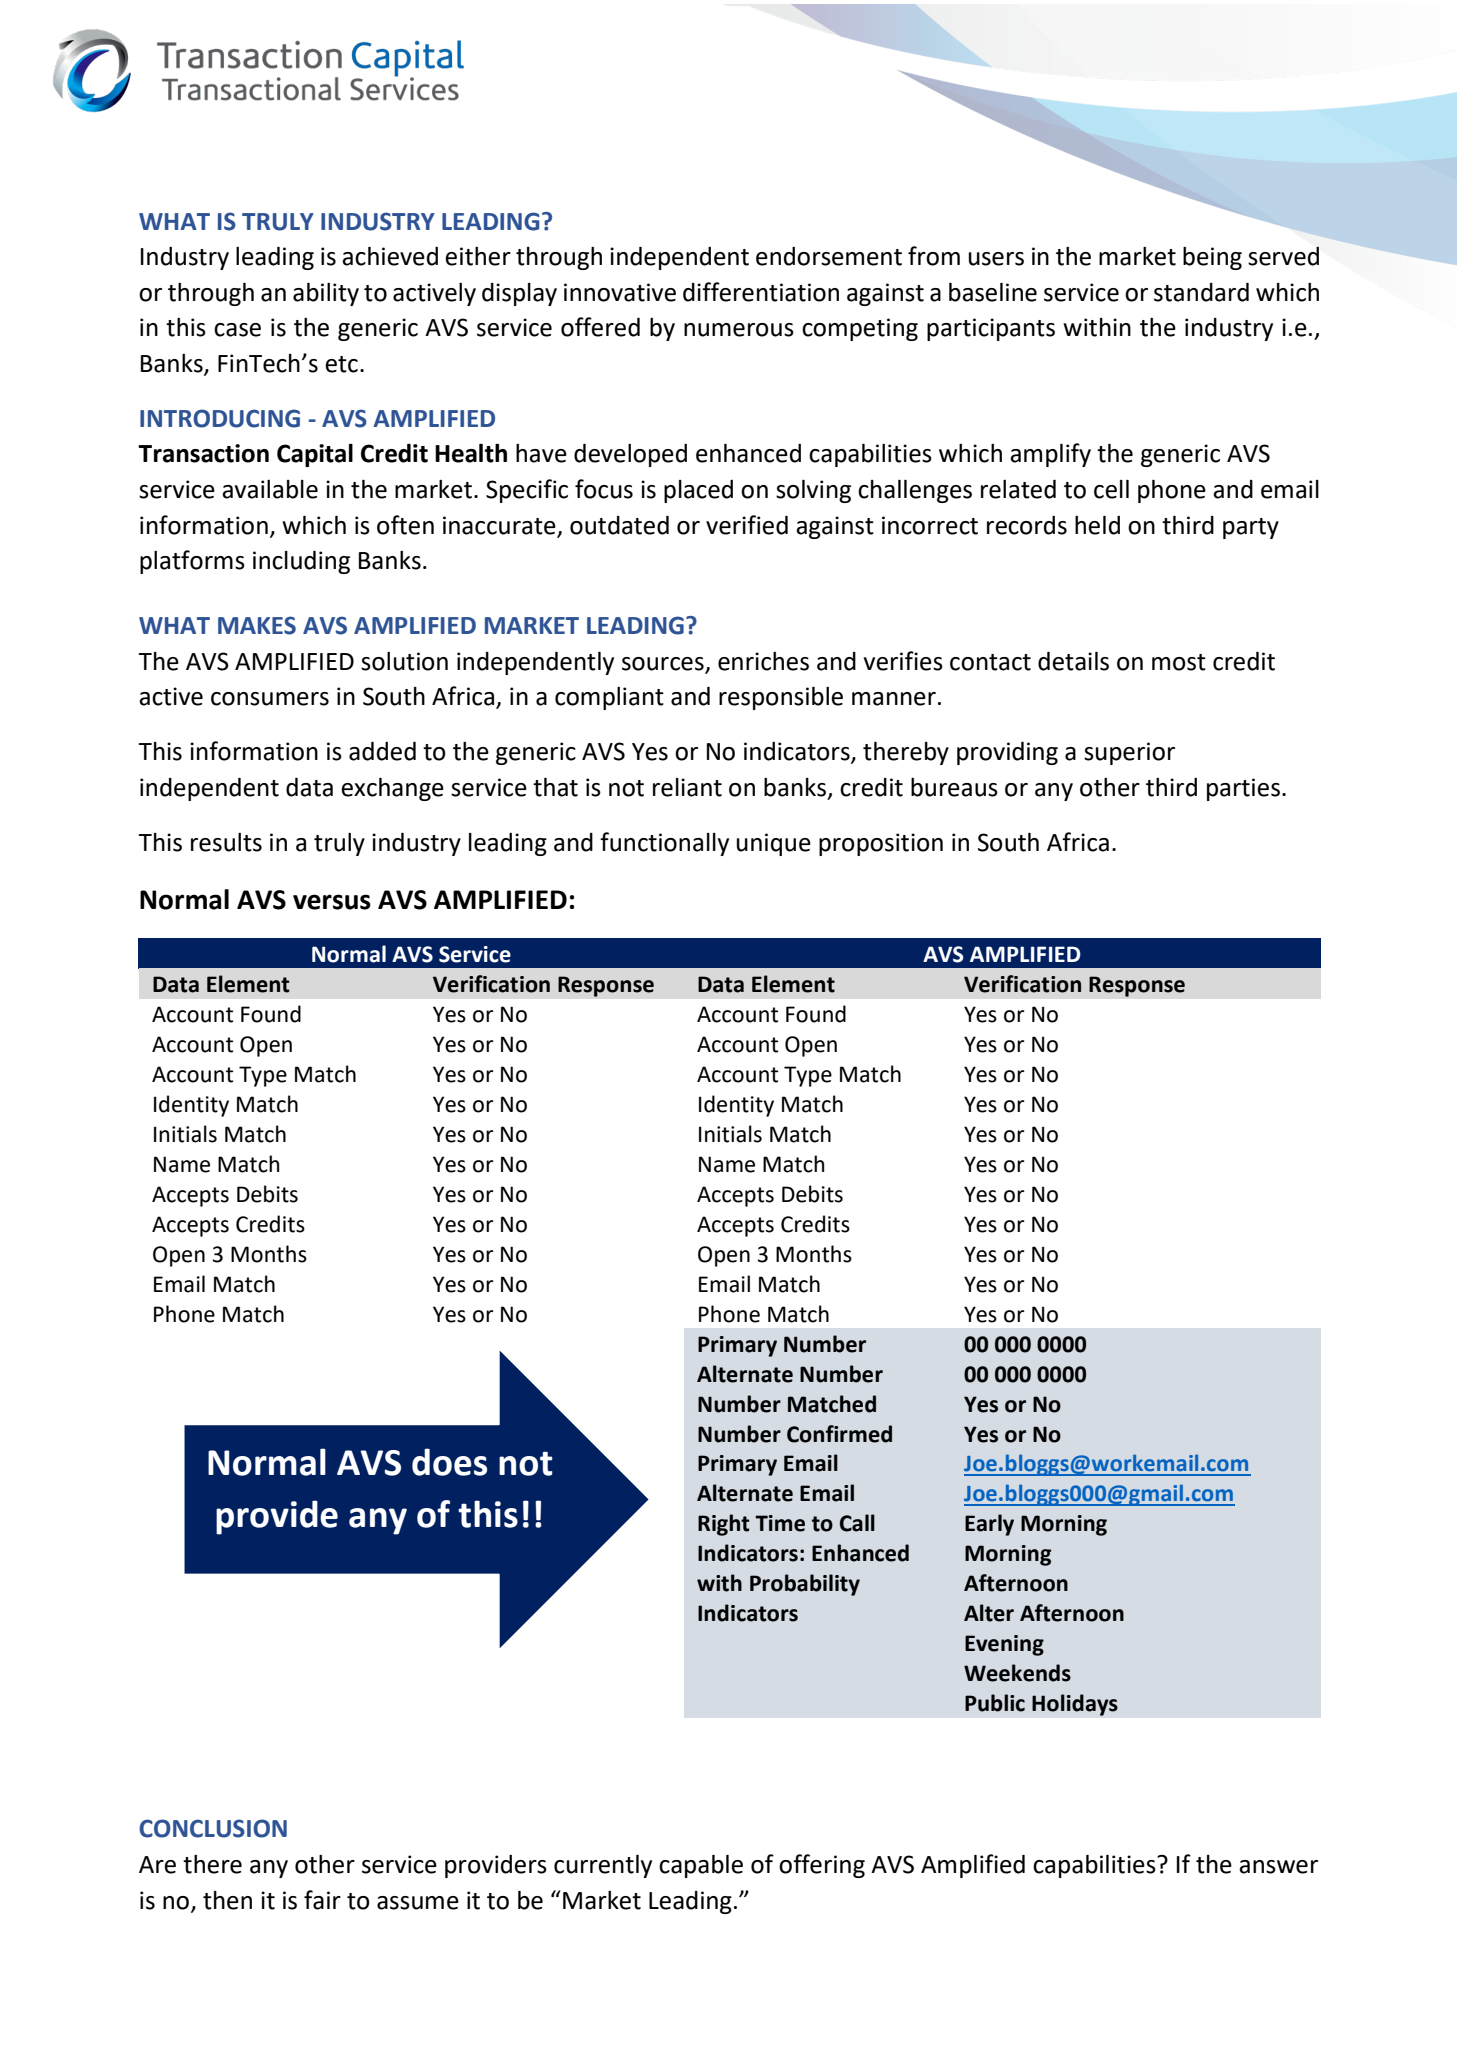  What do you see at coordinates (270, 699) in the screenshot?
I see `consumers` at bounding box center [270, 699].
